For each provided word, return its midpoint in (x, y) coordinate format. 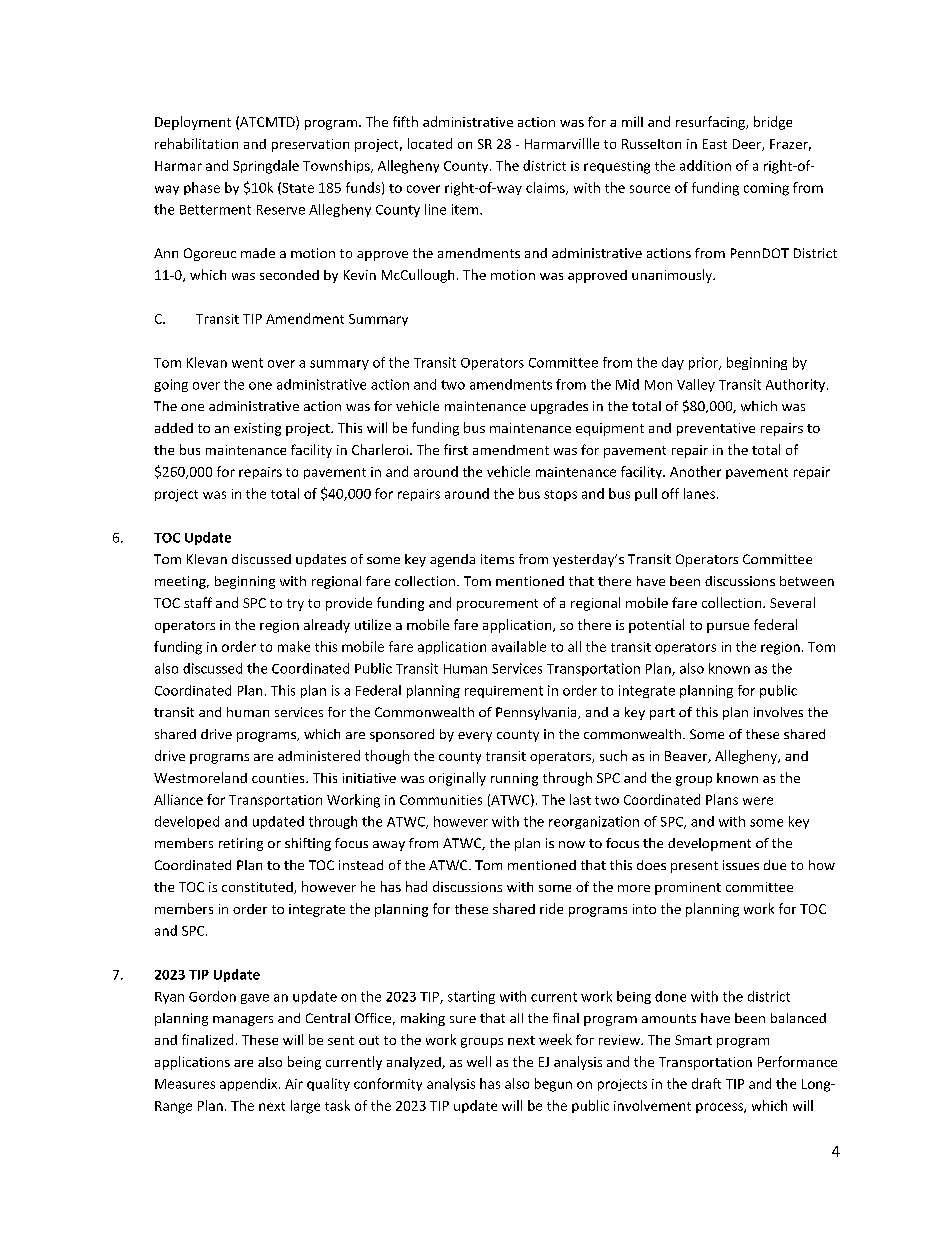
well (479, 1061)
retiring (241, 844)
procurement (497, 605)
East (715, 144)
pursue (728, 628)
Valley (696, 385)
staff (198, 602)
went (247, 363)
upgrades (559, 407)
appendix (250, 1084)
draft (706, 1083)
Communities (441, 800)
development (709, 844)
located (430, 143)
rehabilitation (196, 143)
